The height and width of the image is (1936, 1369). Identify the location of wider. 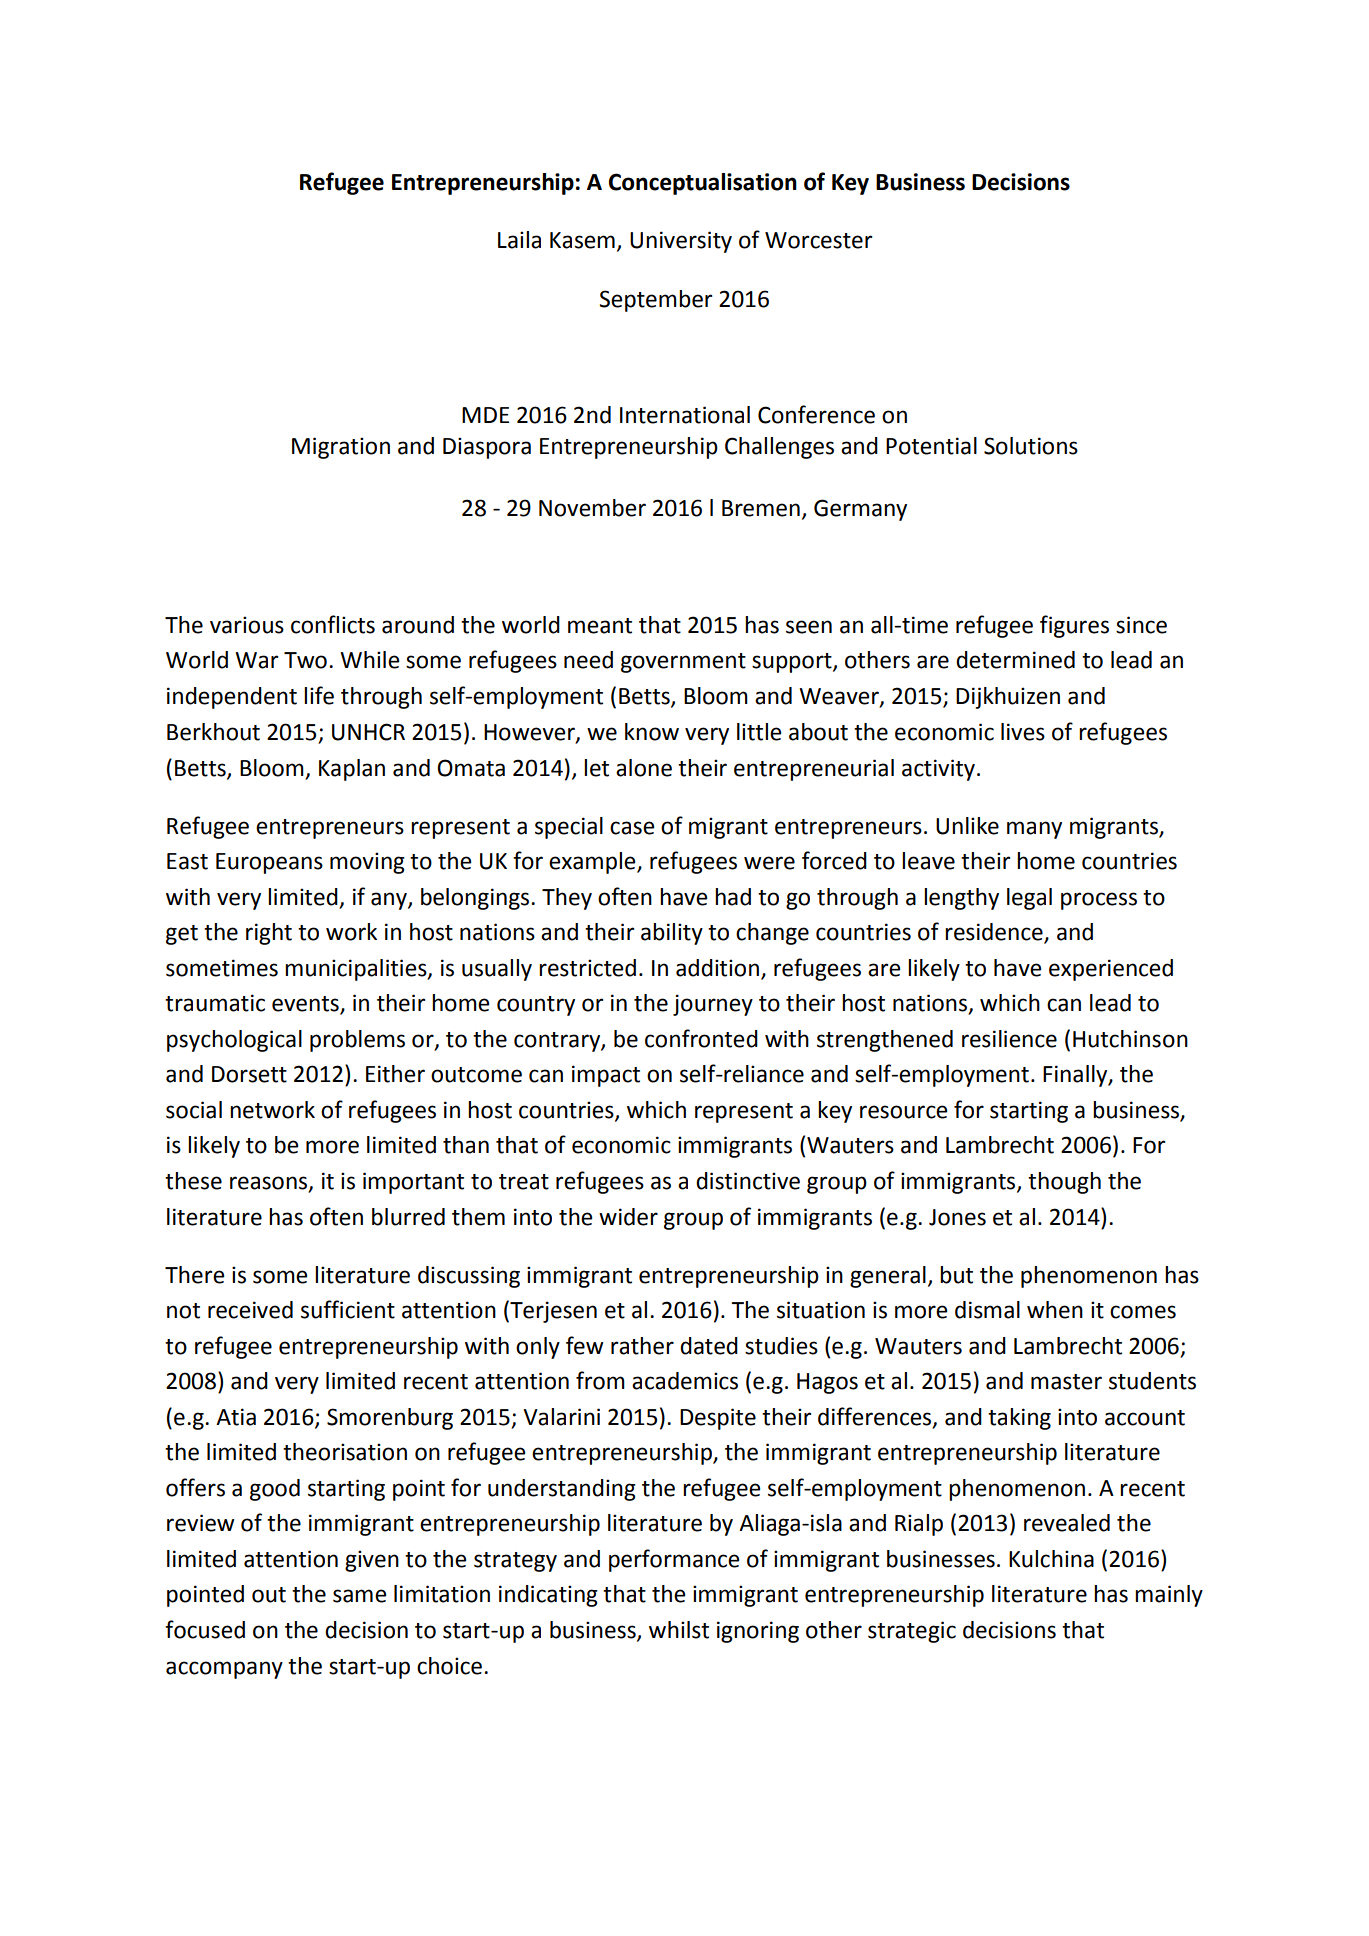
(628, 1217).
